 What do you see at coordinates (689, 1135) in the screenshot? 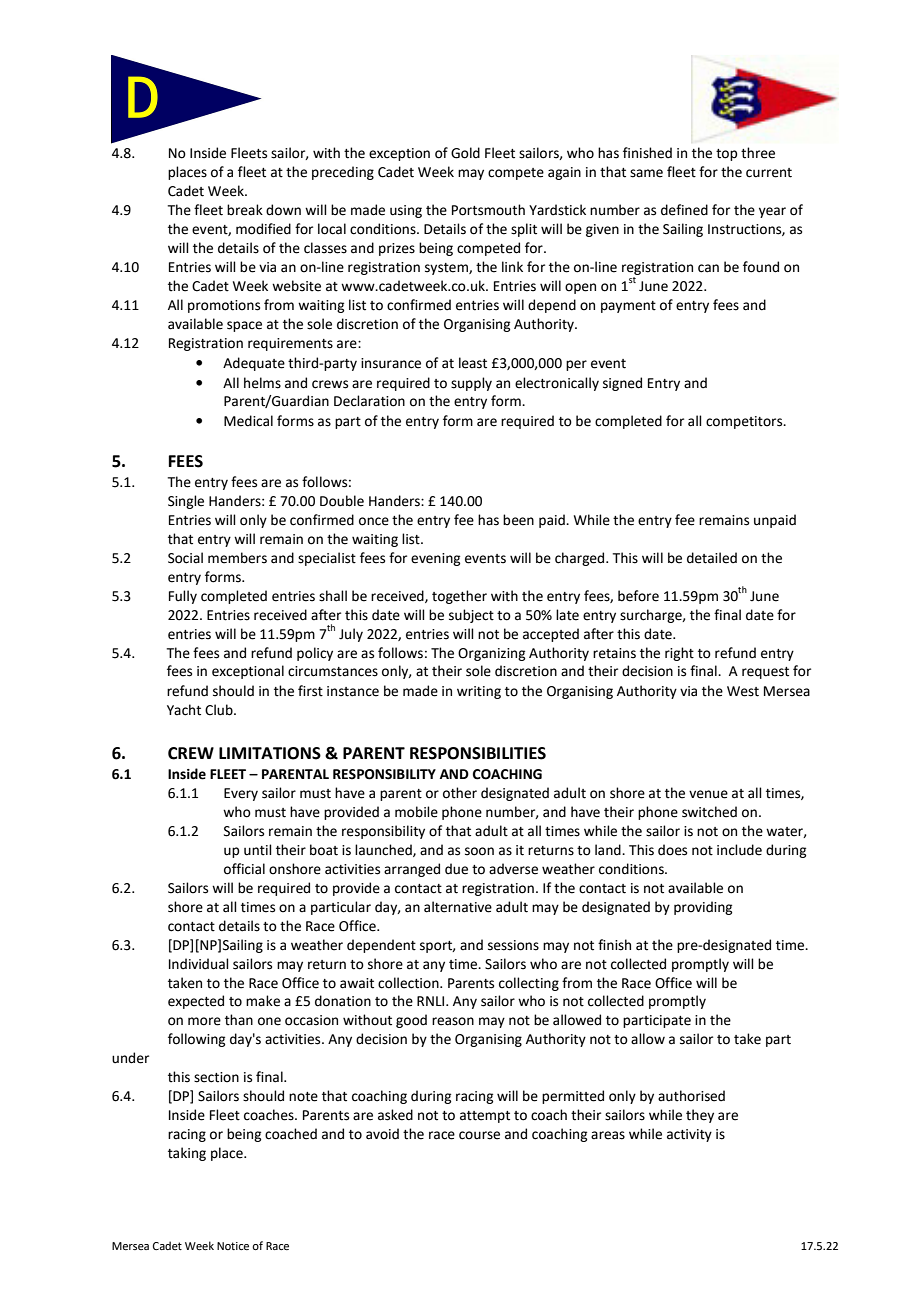
I see `activity` at bounding box center [689, 1135].
